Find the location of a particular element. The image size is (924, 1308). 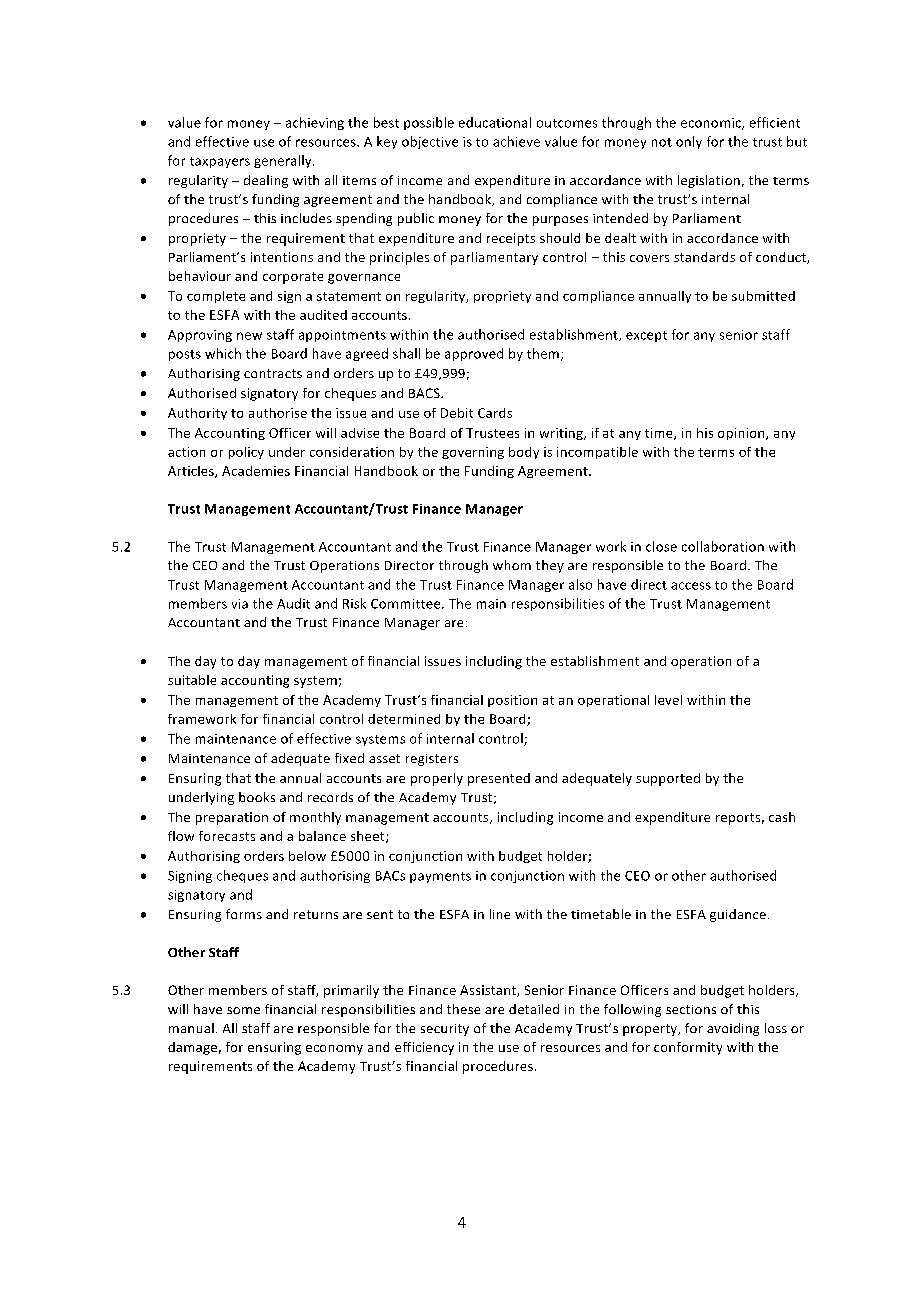

approved is located at coordinates (474, 354).
